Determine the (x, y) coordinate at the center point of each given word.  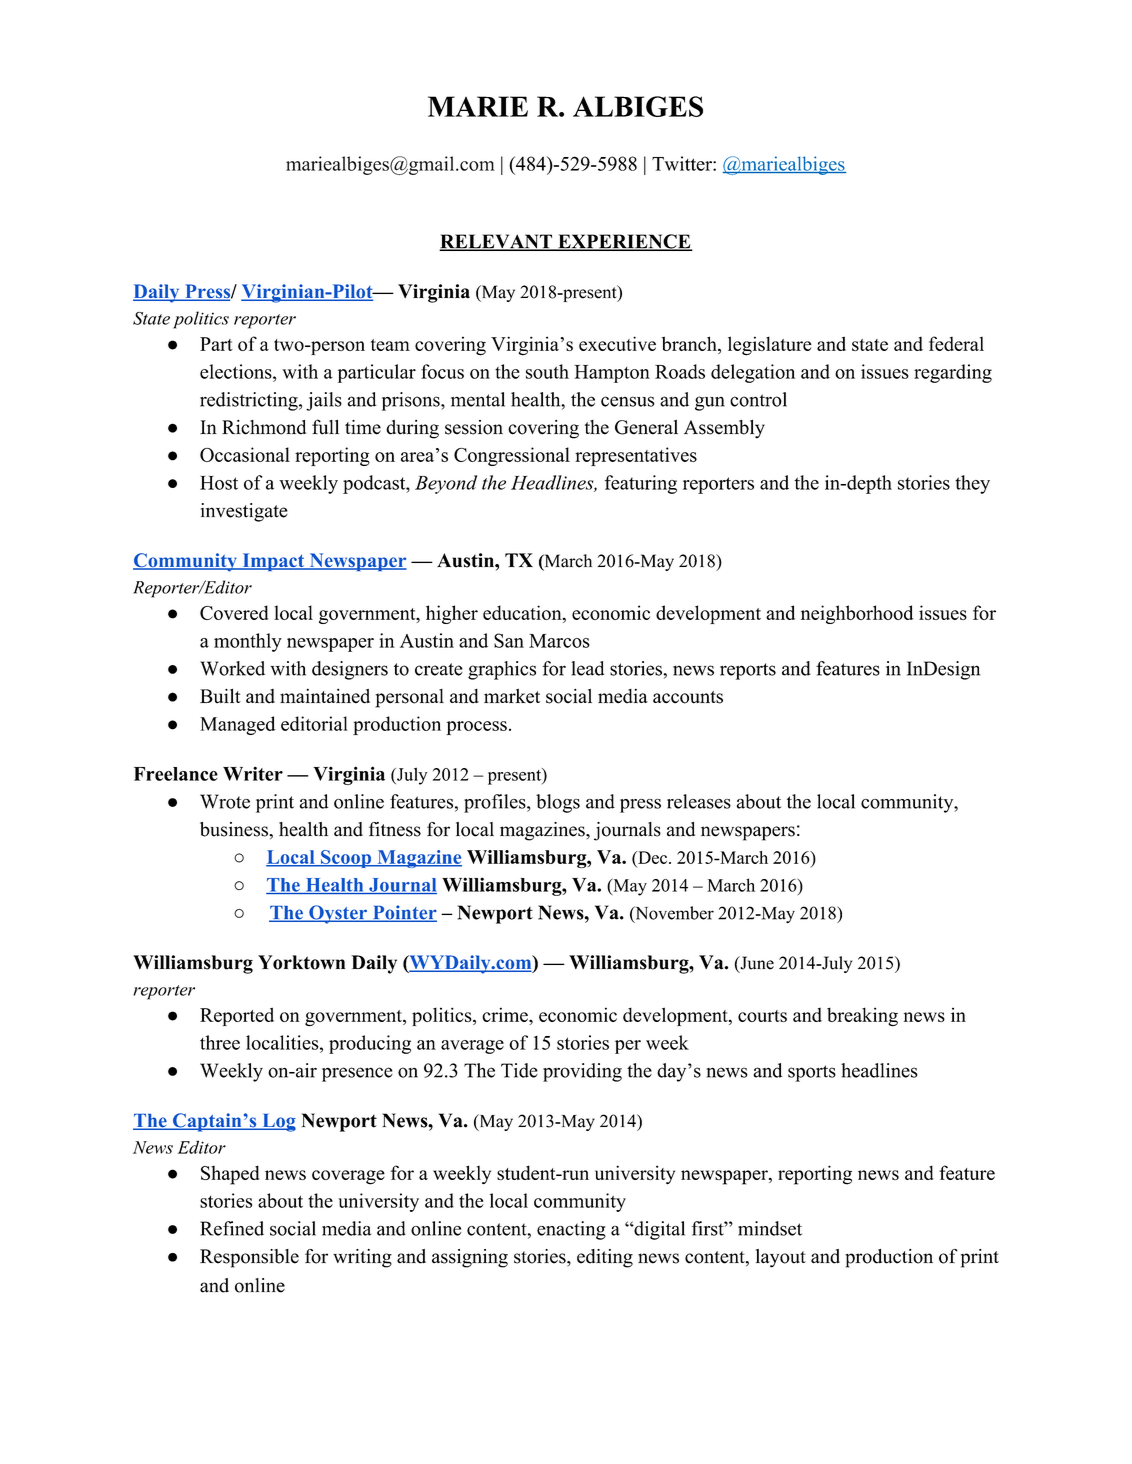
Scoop (346, 859)
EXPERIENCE (624, 242)
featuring (641, 484)
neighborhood (857, 614)
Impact (273, 562)
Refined (232, 1228)
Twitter (683, 163)
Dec (653, 857)
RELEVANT (496, 242)
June (756, 964)
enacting (571, 1230)
